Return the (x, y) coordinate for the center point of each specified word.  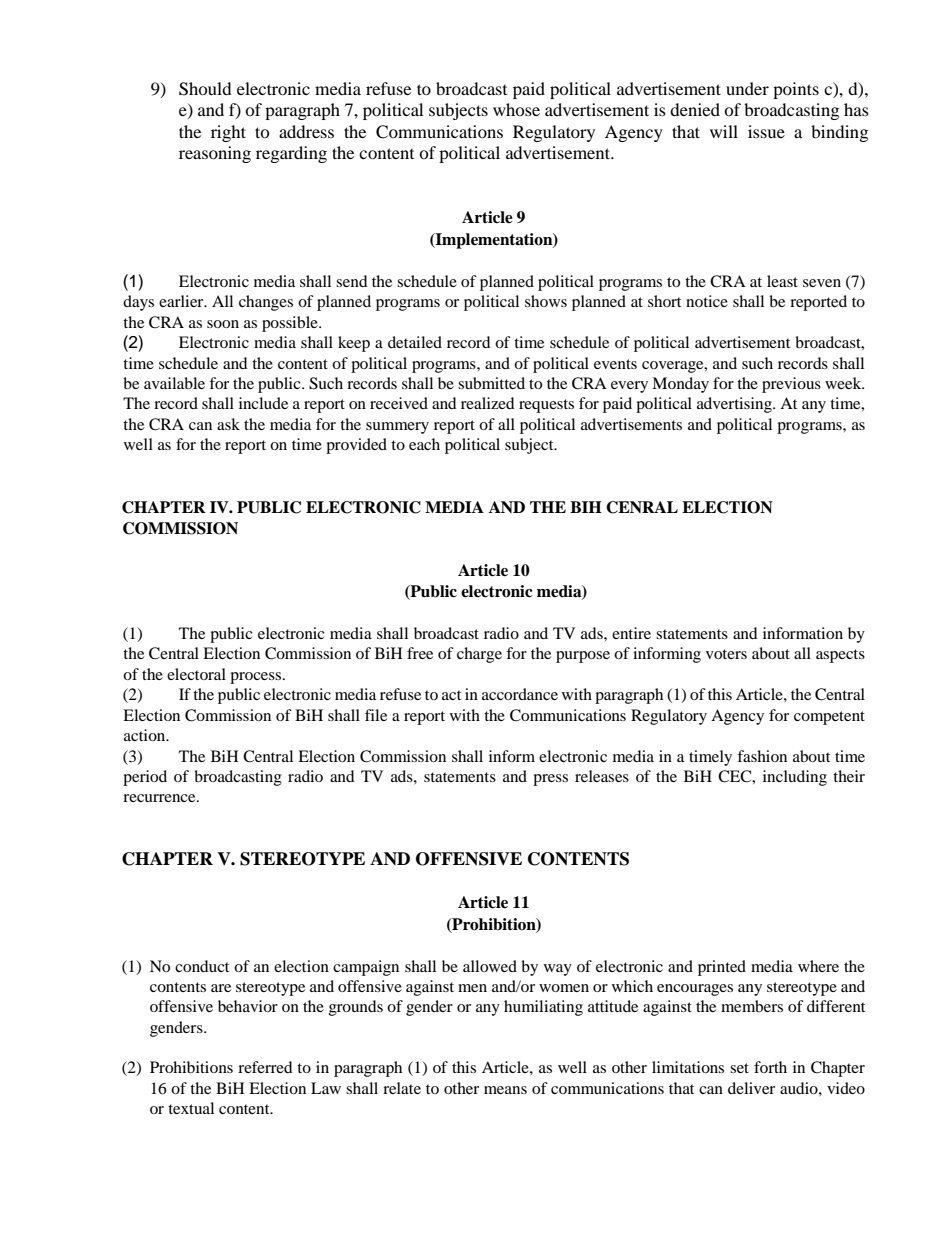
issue (766, 131)
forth (770, 1067)
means (505, 1090)
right (228, 133)
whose (516, 109)
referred (265, 1067)
